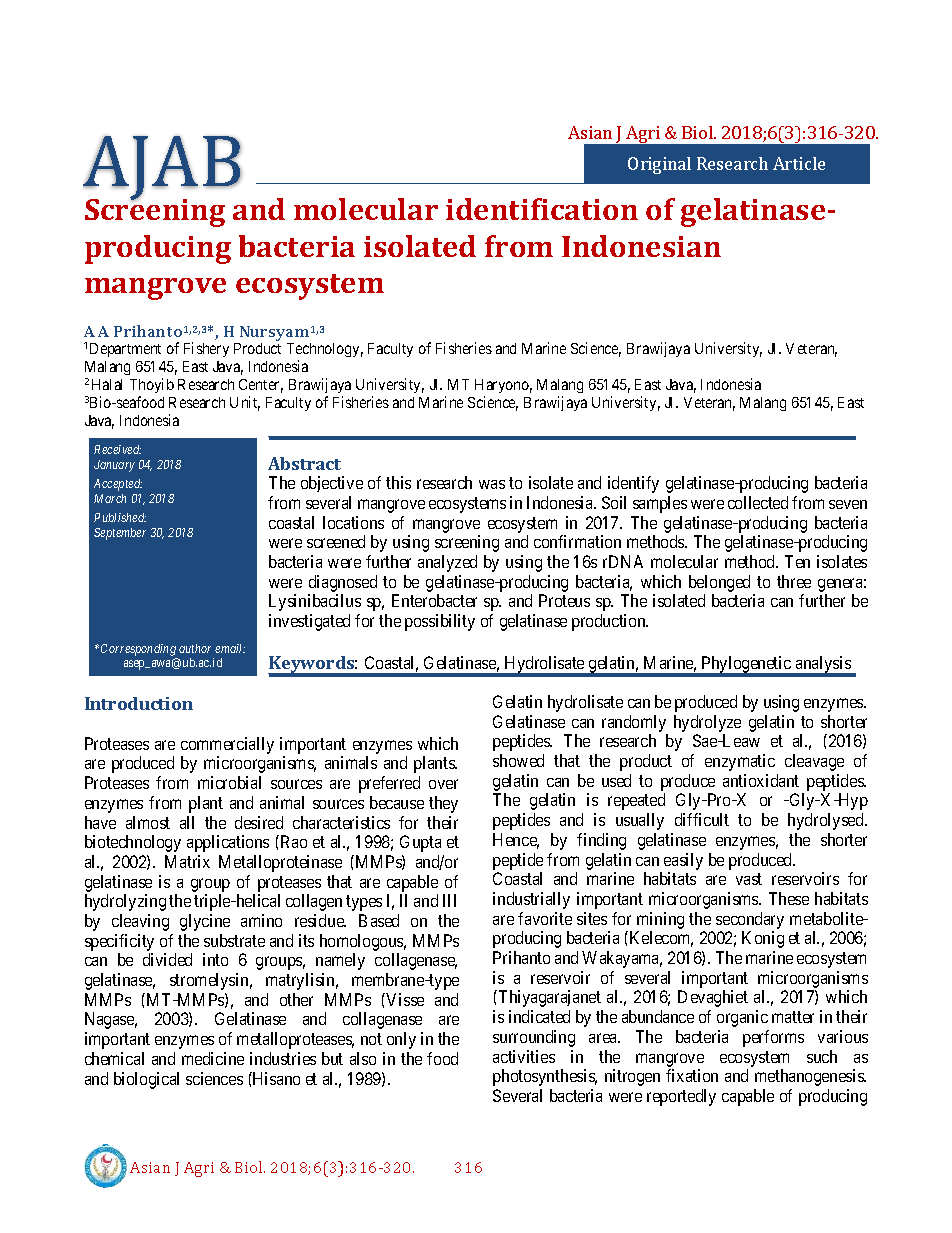 Image resolution: width=952 pixels, height=1233 pixels. Describe the element at coordinates (118, 485) in the screenshot. I see `Accepted` at that location.
